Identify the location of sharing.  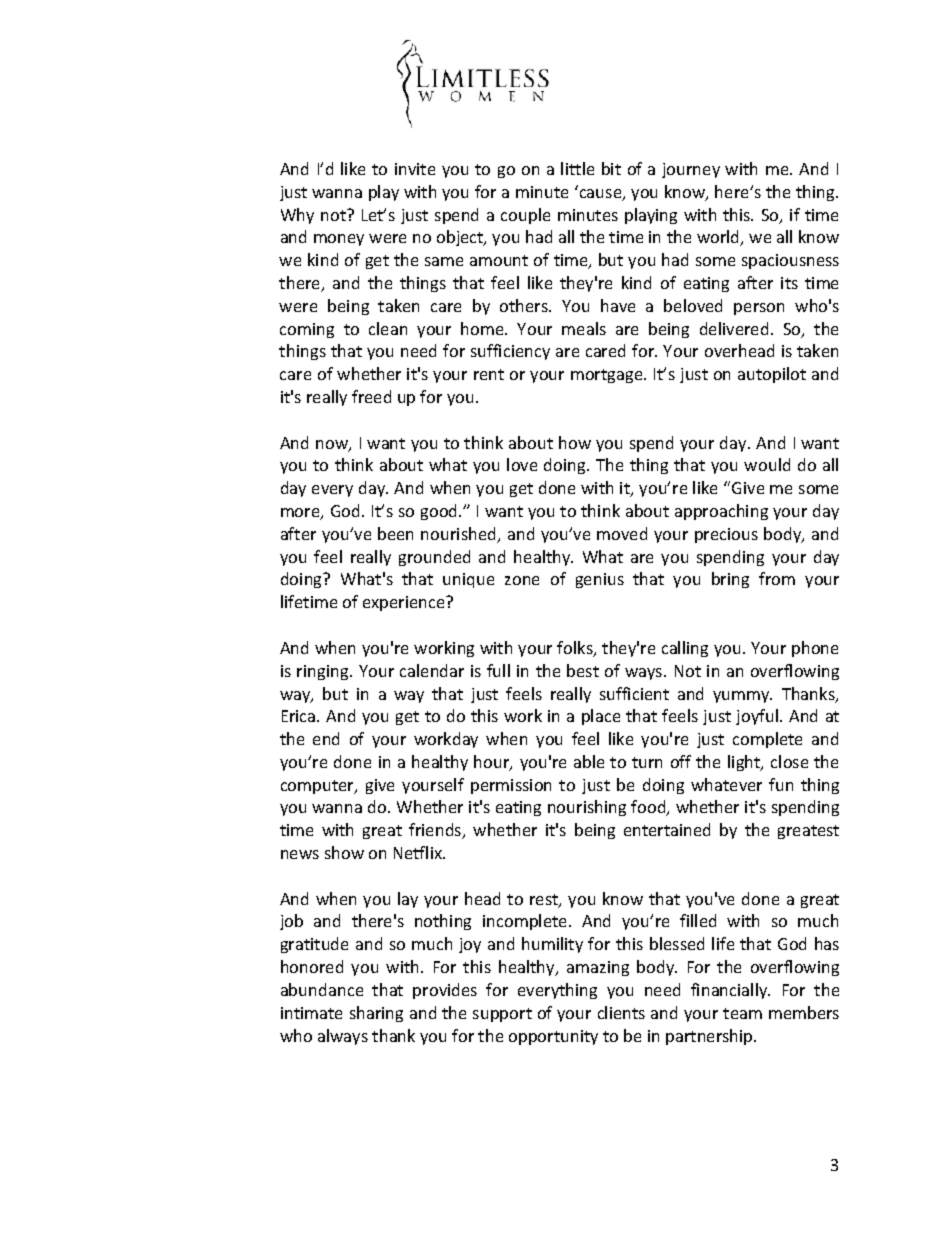
(376, 1014).
